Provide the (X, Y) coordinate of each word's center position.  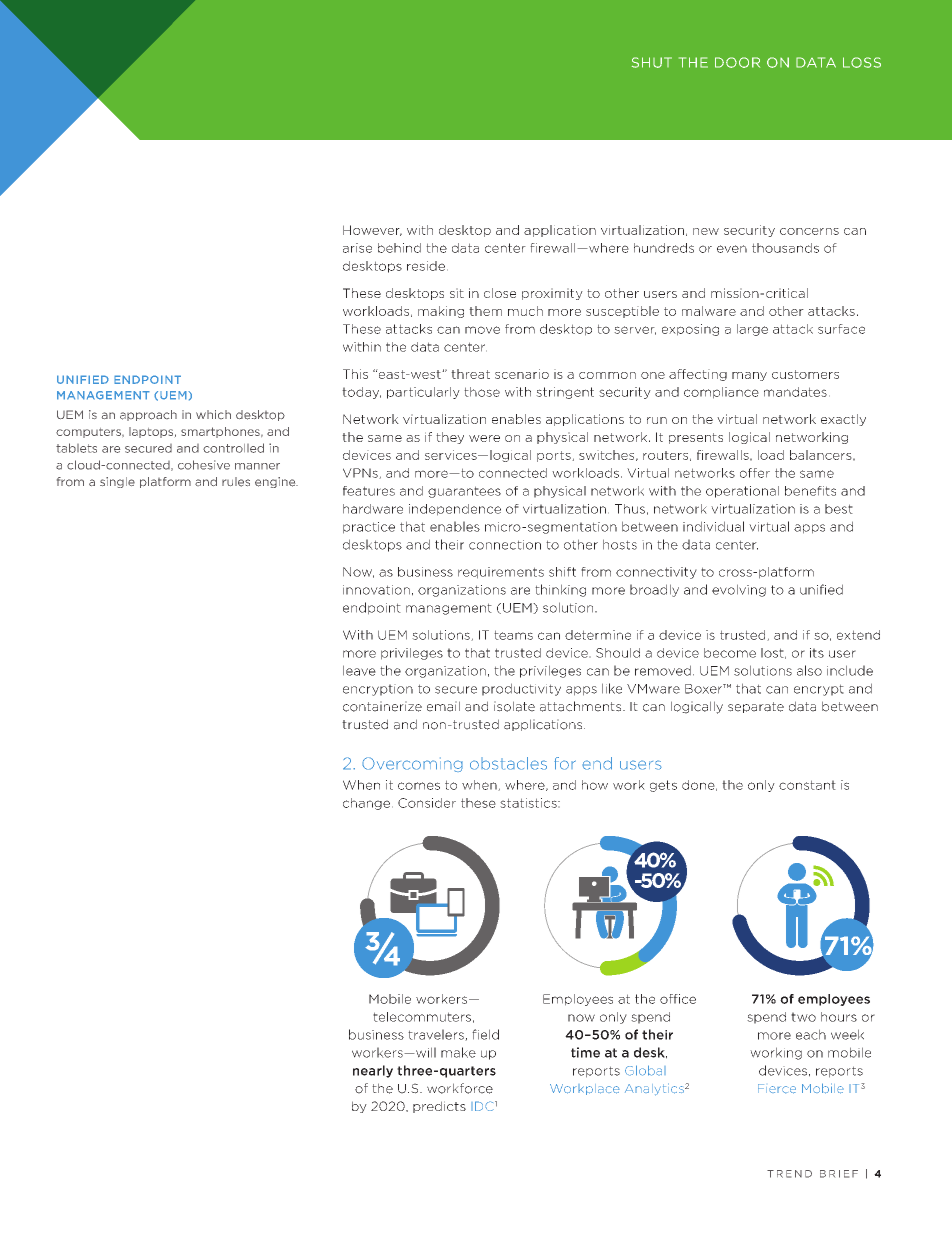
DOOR (737, 62)
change (366, 804)
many (749, 376)
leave (359, 670)
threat (470, 374)
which (213, 414)
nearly (373, 1071)
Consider (427, 803)
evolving (739, 590)
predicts (439, 1107)
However (372, 230)
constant (807, 785)
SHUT (652, 62)
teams (513, 635)
